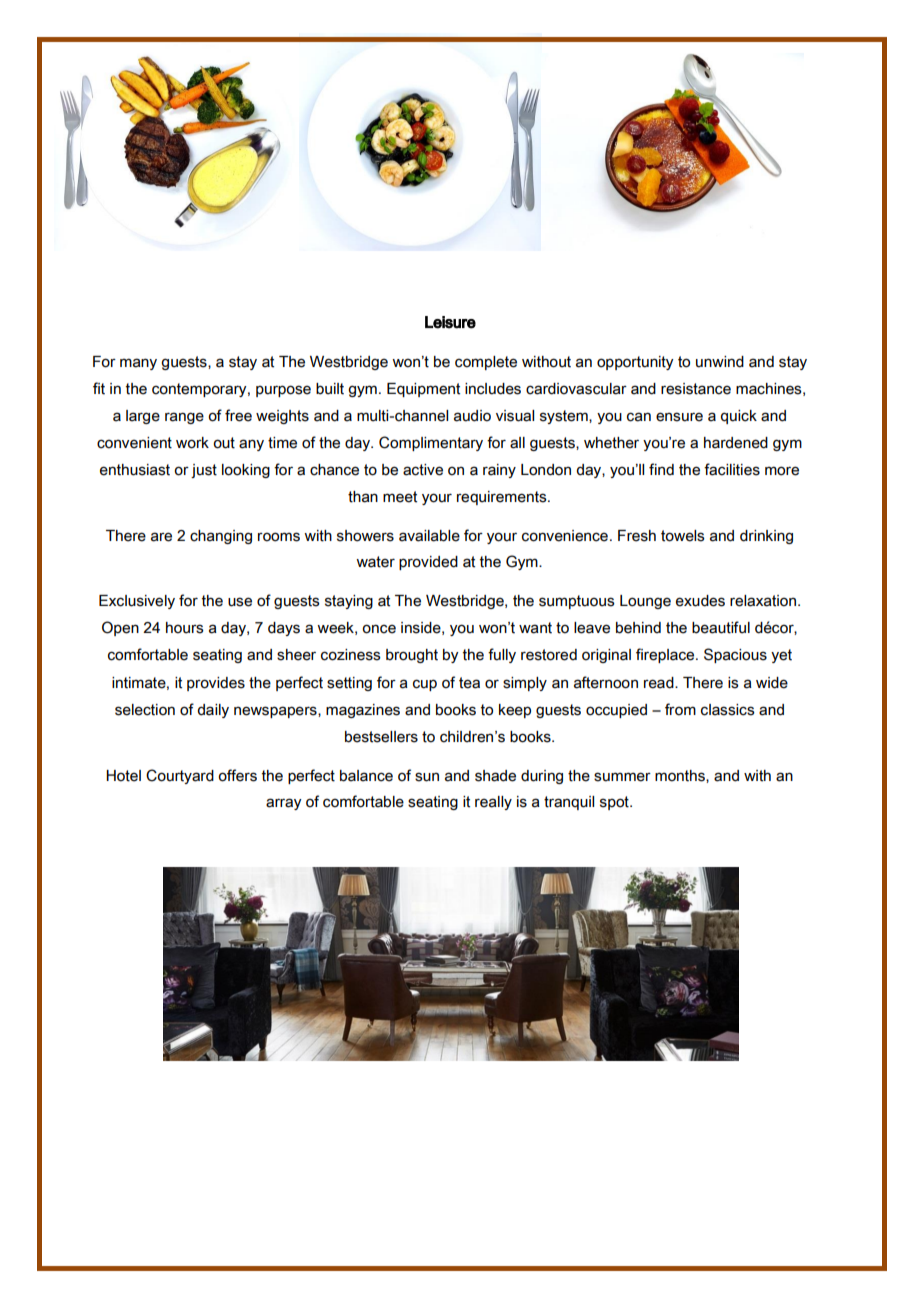 The height and width of the screenshot is (1308, 924). I want to click on many, so click(138, 364).
